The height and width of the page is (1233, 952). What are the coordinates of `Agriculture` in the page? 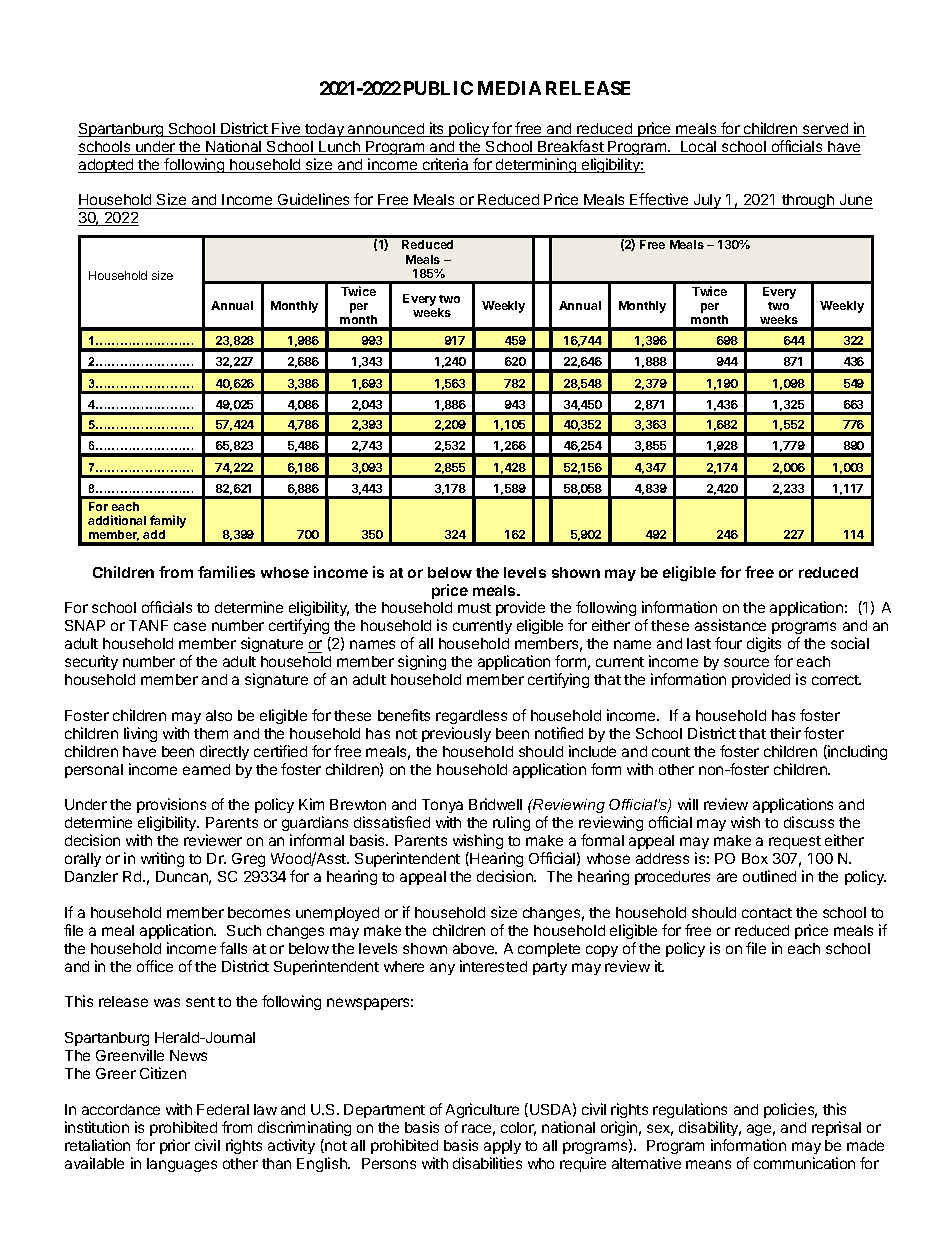 It's located at (482, 1110).
